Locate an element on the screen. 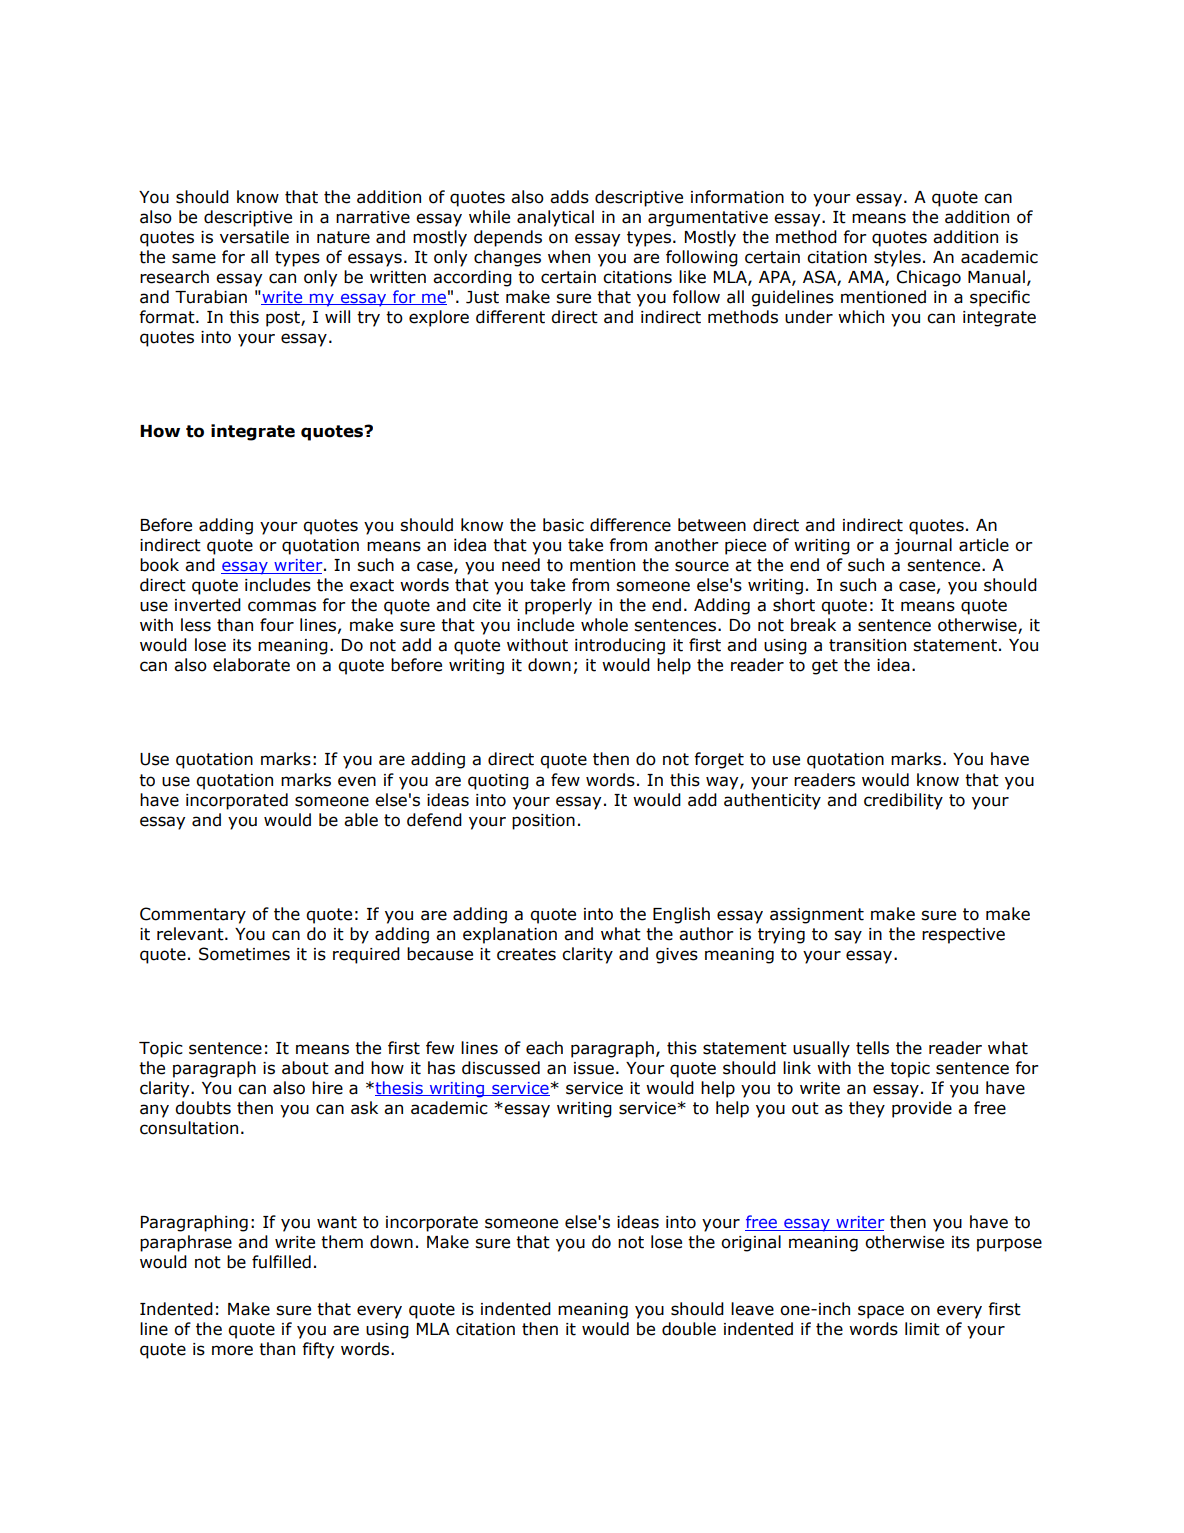 This screenshot has height=1533, width=1184. analytical is located at coordinates (555, 218).
